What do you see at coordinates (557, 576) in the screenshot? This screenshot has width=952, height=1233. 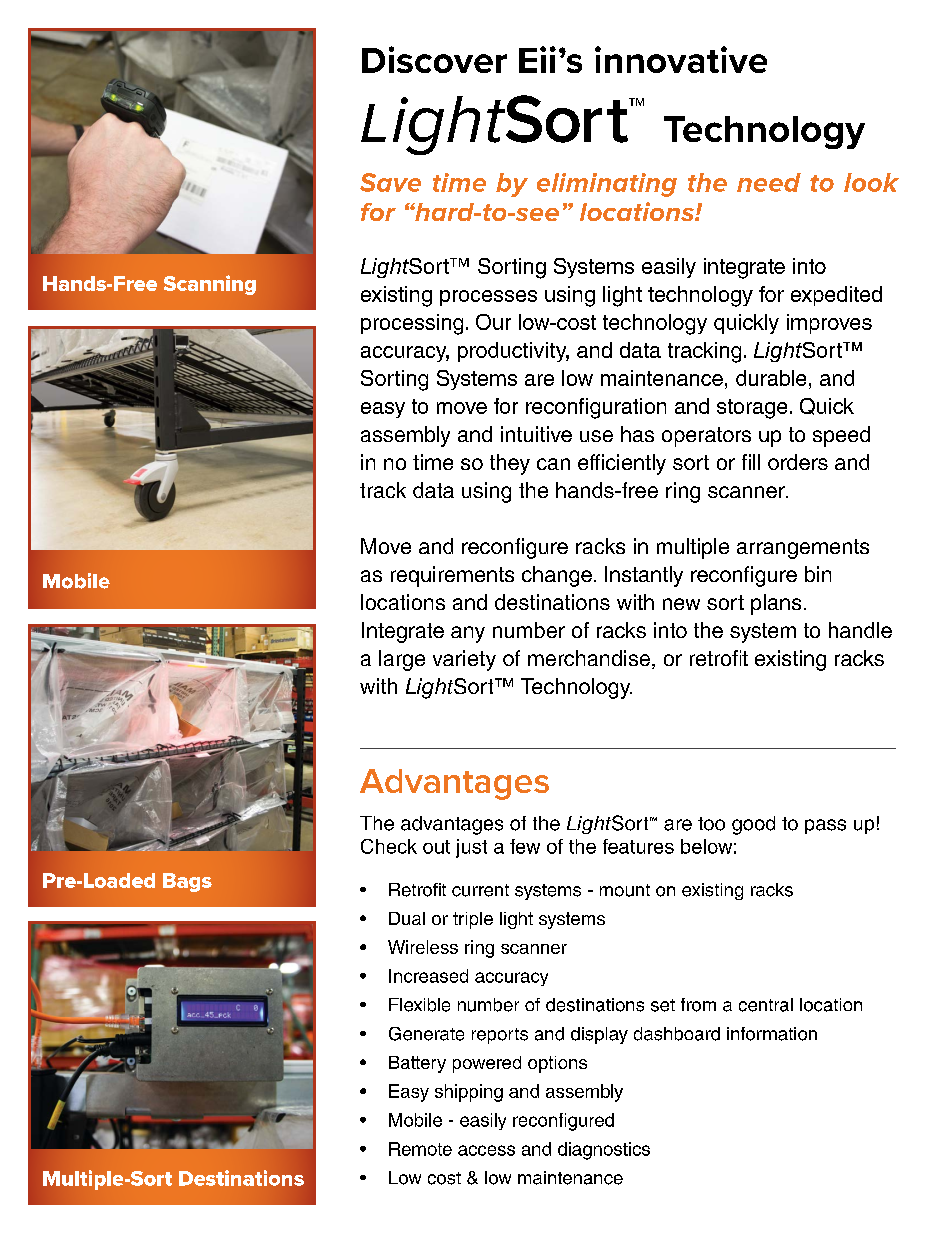 I see `change` at bounding box center [557, 576].
